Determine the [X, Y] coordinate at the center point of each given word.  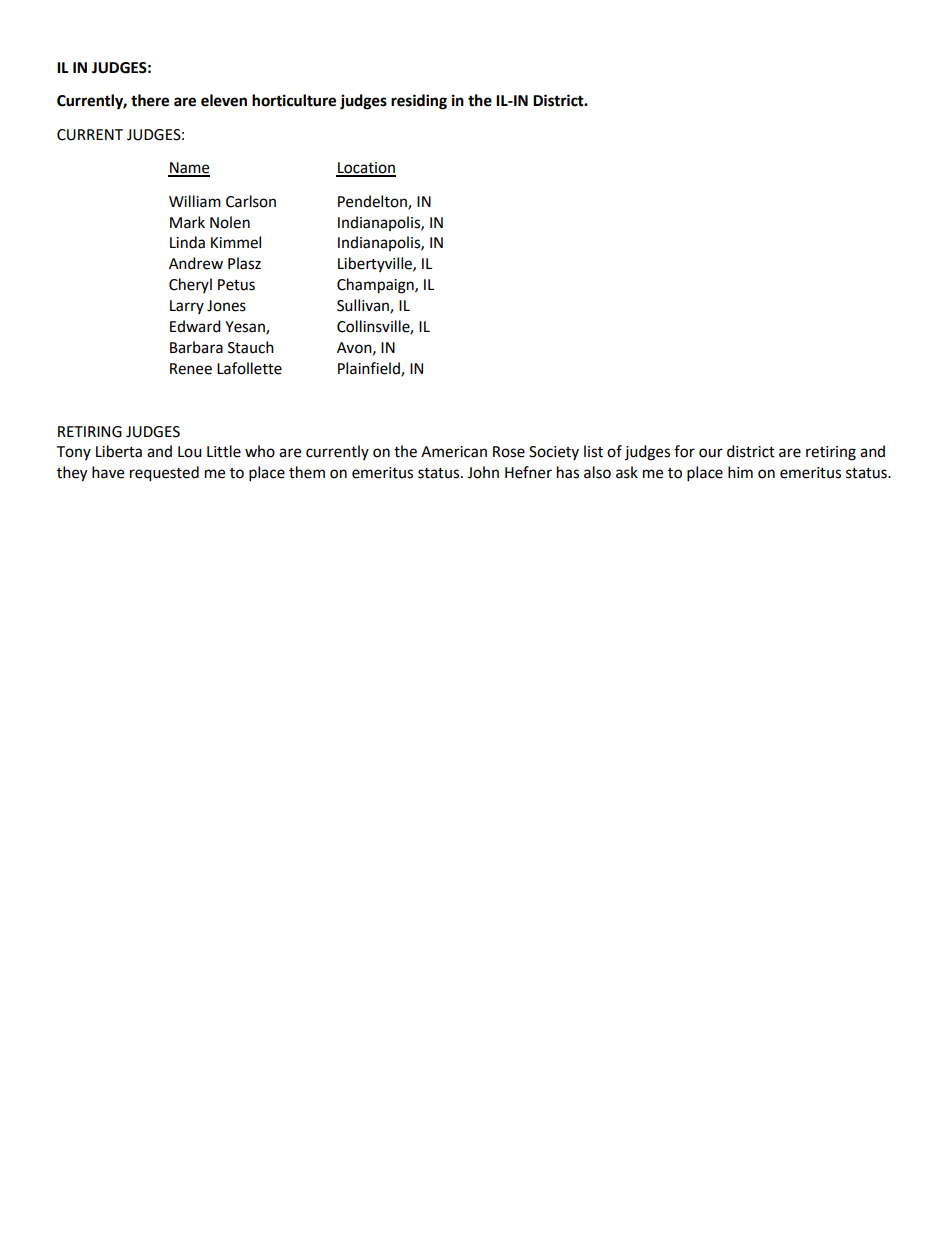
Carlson [251, 201]
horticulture [294, 100]
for [684, 451]
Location [366, 169]
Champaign [376, 286]
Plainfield [370, 369]
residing [419, 102]
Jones [226, 306]
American [454, 452]
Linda [187, 242]
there [150, 100]
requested [164, 474]
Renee [191, 369]
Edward [195, 326]
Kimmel [236, 242]
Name [189, 169]
